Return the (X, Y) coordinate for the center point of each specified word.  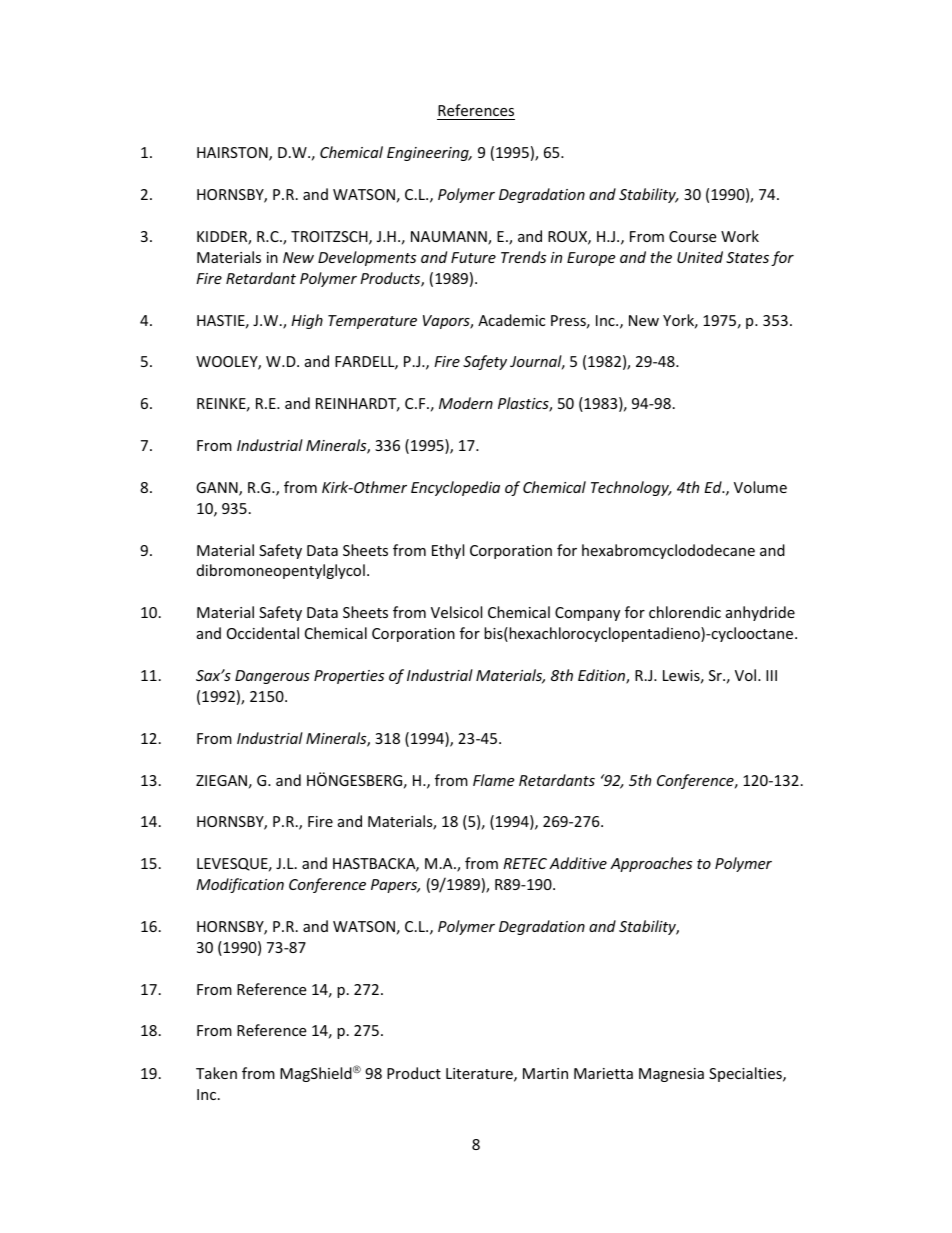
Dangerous (272, 677)
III (771, 675)
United (700, 257)
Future (473, 257)
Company (587, 614)
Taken (216, 1073)
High (307, 321)
